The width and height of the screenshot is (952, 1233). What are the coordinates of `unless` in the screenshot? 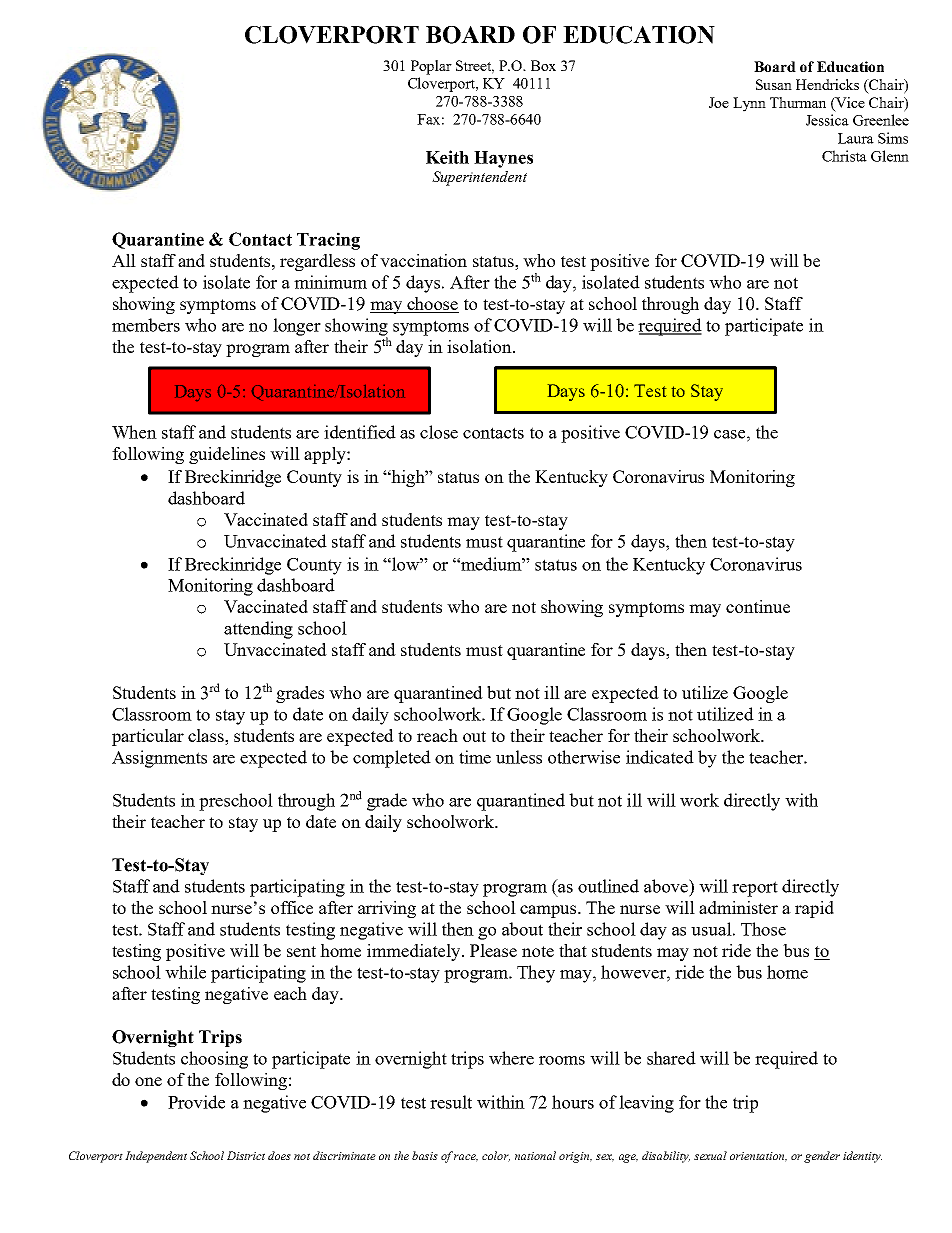 It's located at (519, 757).
